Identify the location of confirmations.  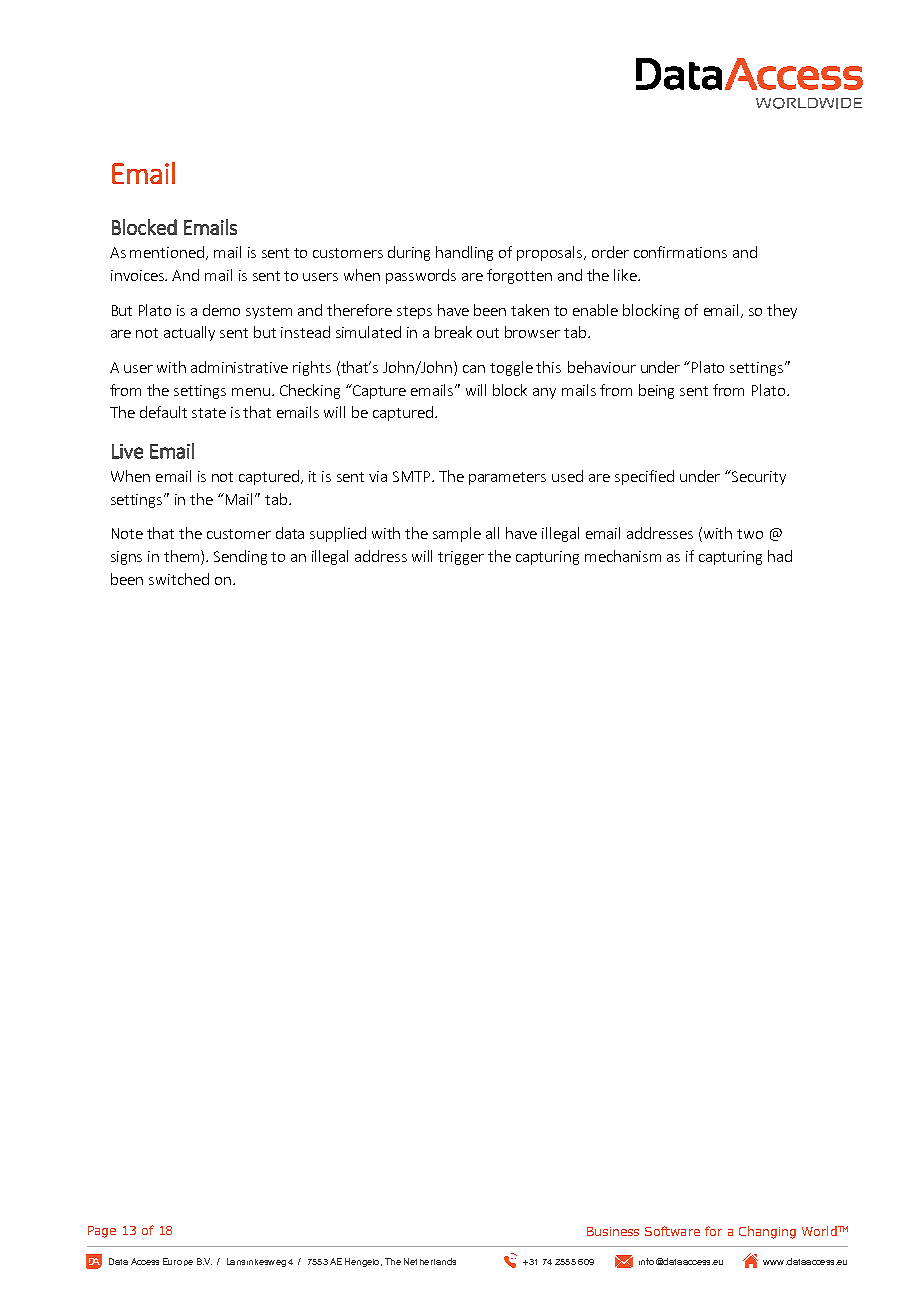
(680, 252).
